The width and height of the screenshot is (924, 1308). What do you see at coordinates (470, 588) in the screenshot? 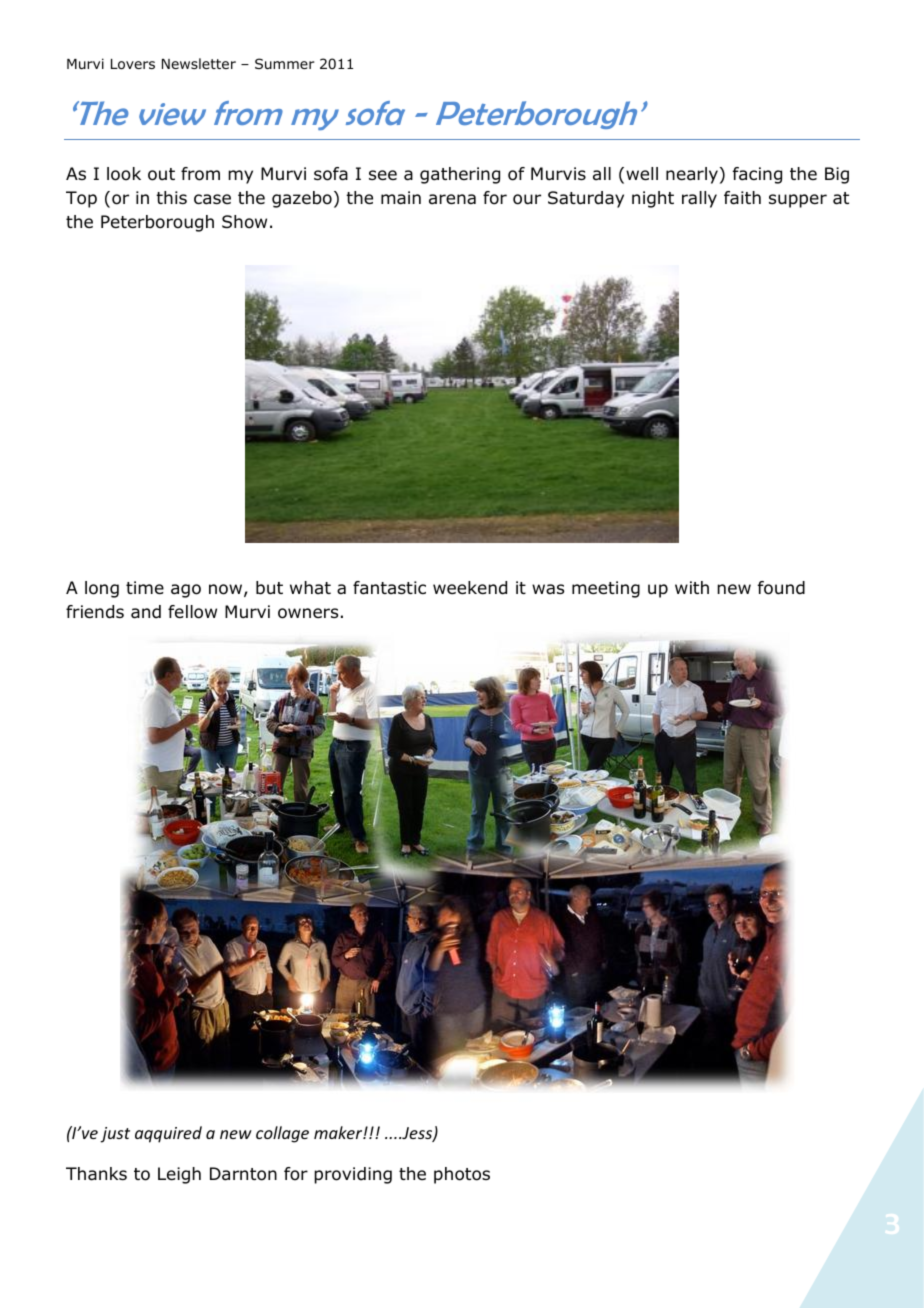
I see `weekend` at bounding box center [470, 588].
